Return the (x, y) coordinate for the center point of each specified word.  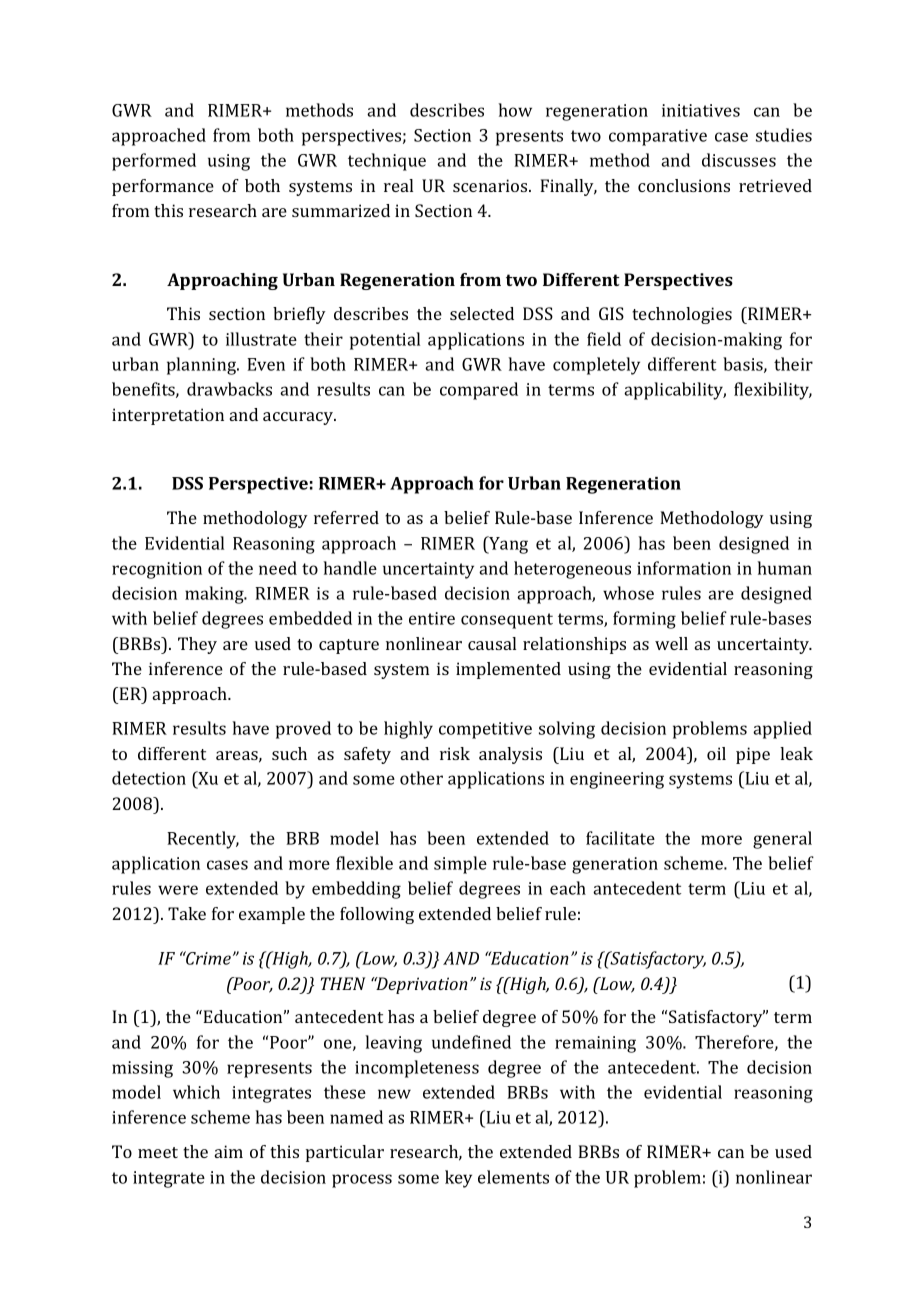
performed (154, 162)
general (782, 840)
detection (149, 778)
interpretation (168, 416)
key (458, 1179)
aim (229, 1151)
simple (460, 865)
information (684, 568)
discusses (739, 160)
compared (479, 391)
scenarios (491, 185)
